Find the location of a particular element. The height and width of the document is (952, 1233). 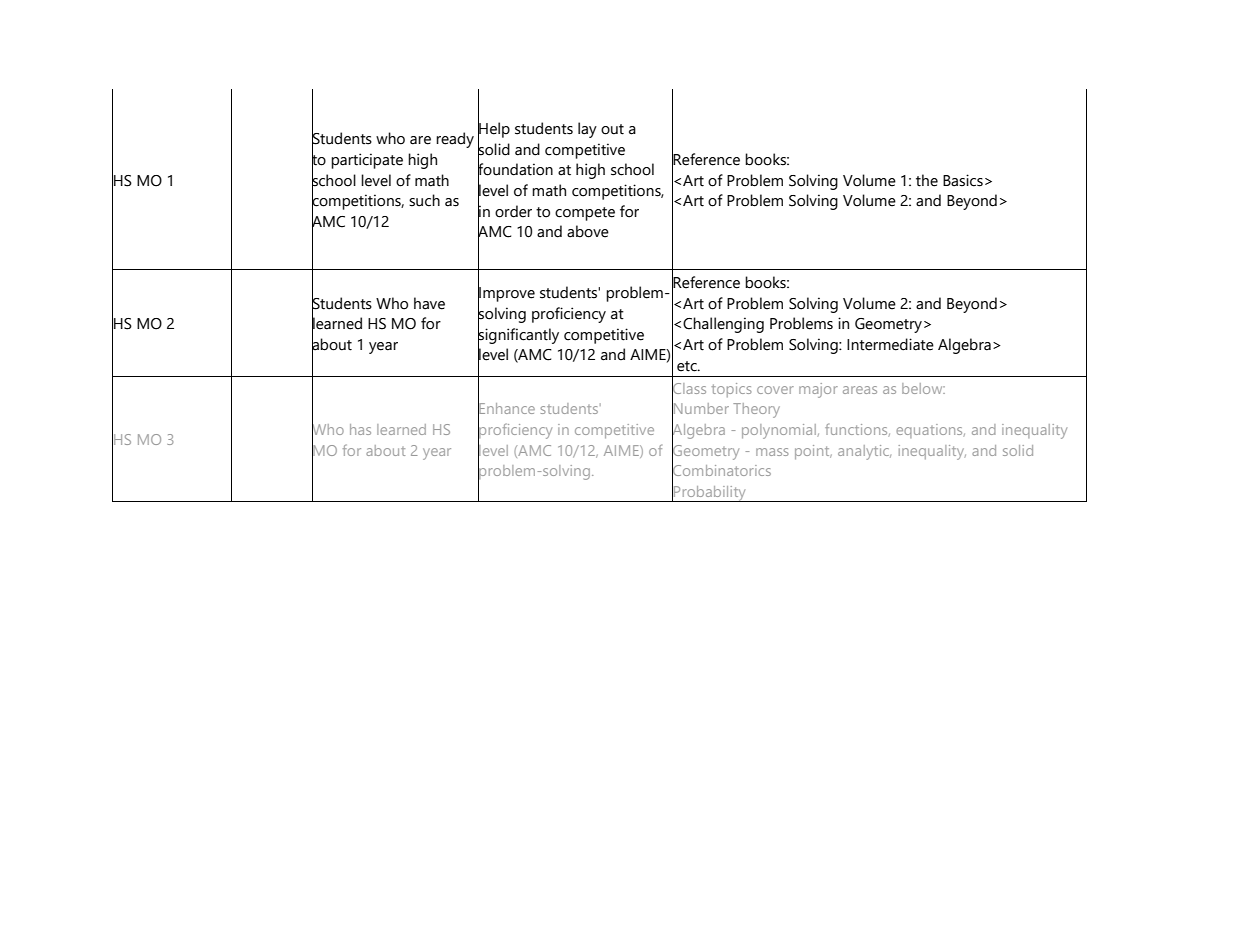

Challenging is located at coordinates (723, 325).
